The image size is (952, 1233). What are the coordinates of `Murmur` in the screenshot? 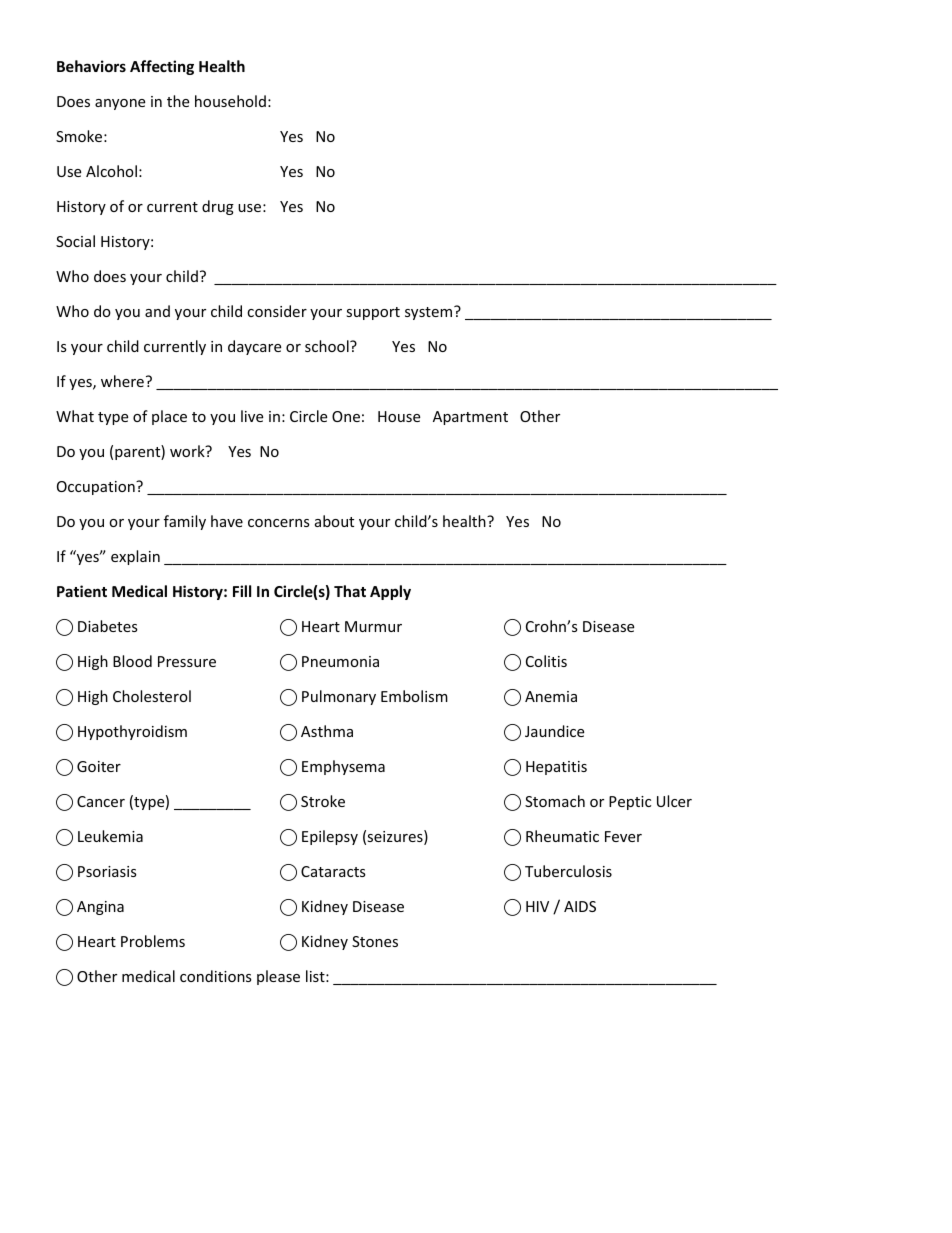 It's located at (373, 626).
